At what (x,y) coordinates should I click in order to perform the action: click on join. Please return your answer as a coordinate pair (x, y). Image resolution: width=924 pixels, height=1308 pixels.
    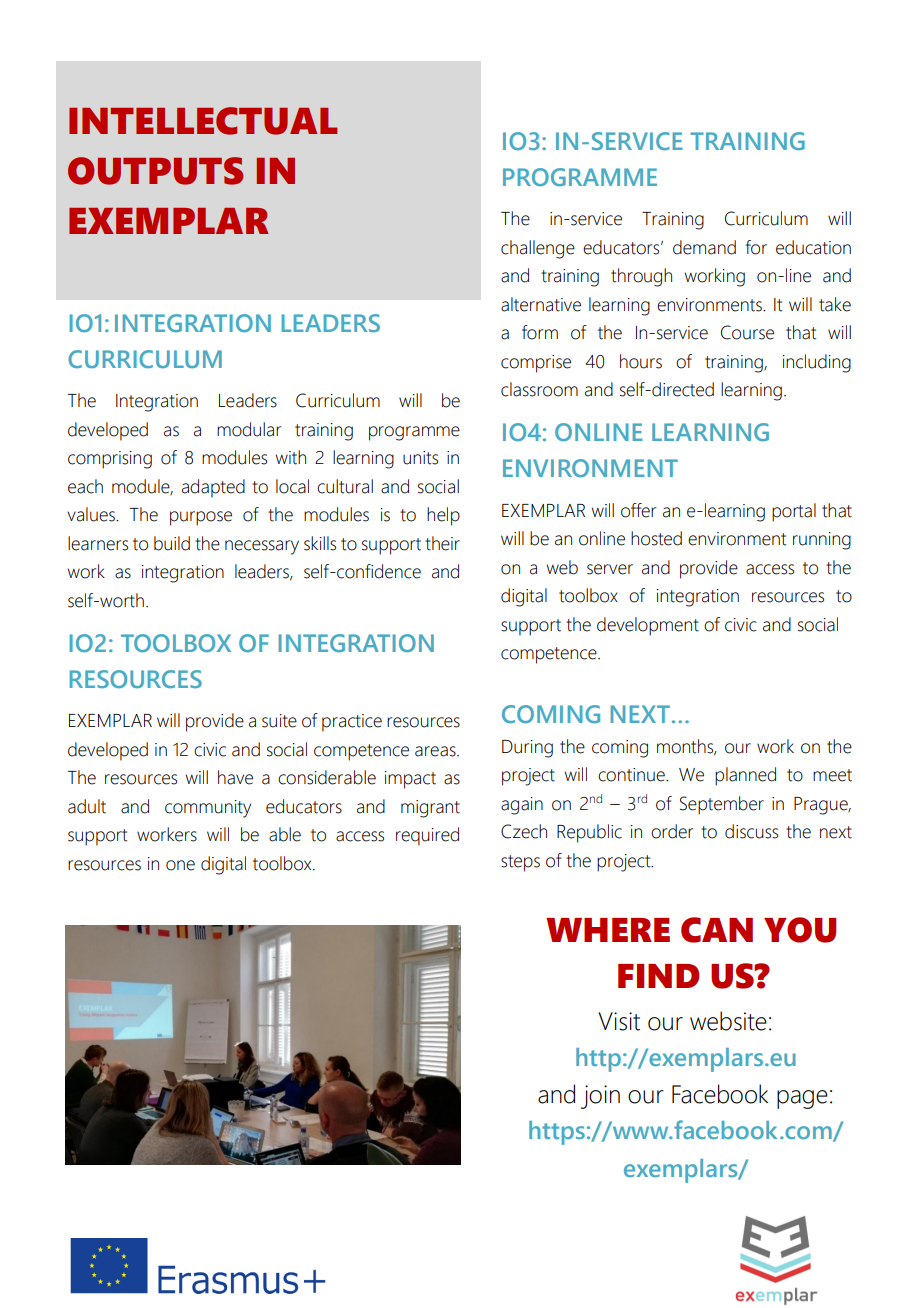
    Looking at the image, I should click on (600, 1097).
